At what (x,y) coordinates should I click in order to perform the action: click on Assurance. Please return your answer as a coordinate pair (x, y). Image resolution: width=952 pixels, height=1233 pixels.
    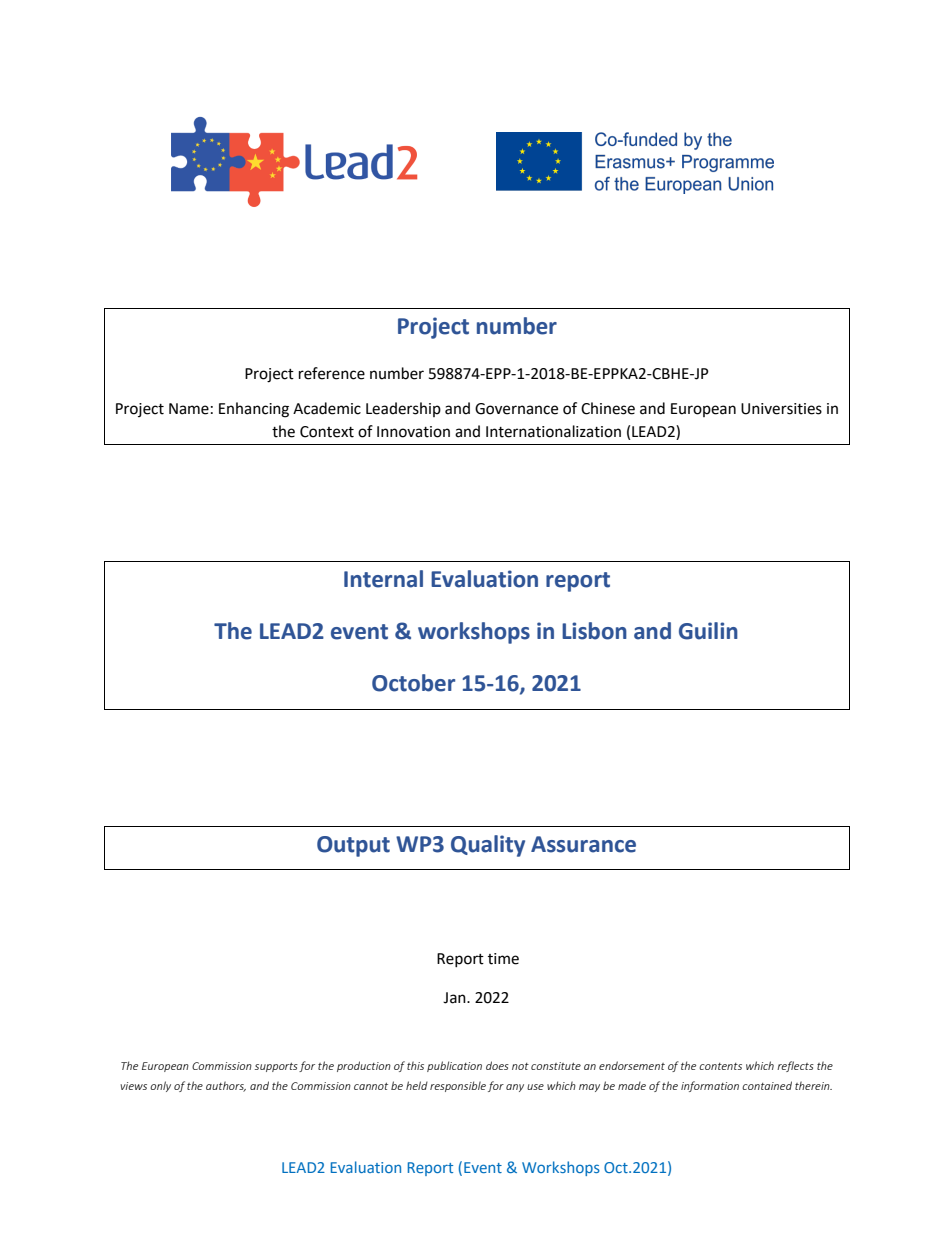
    Looking at the image, I should click on (583, 844).
